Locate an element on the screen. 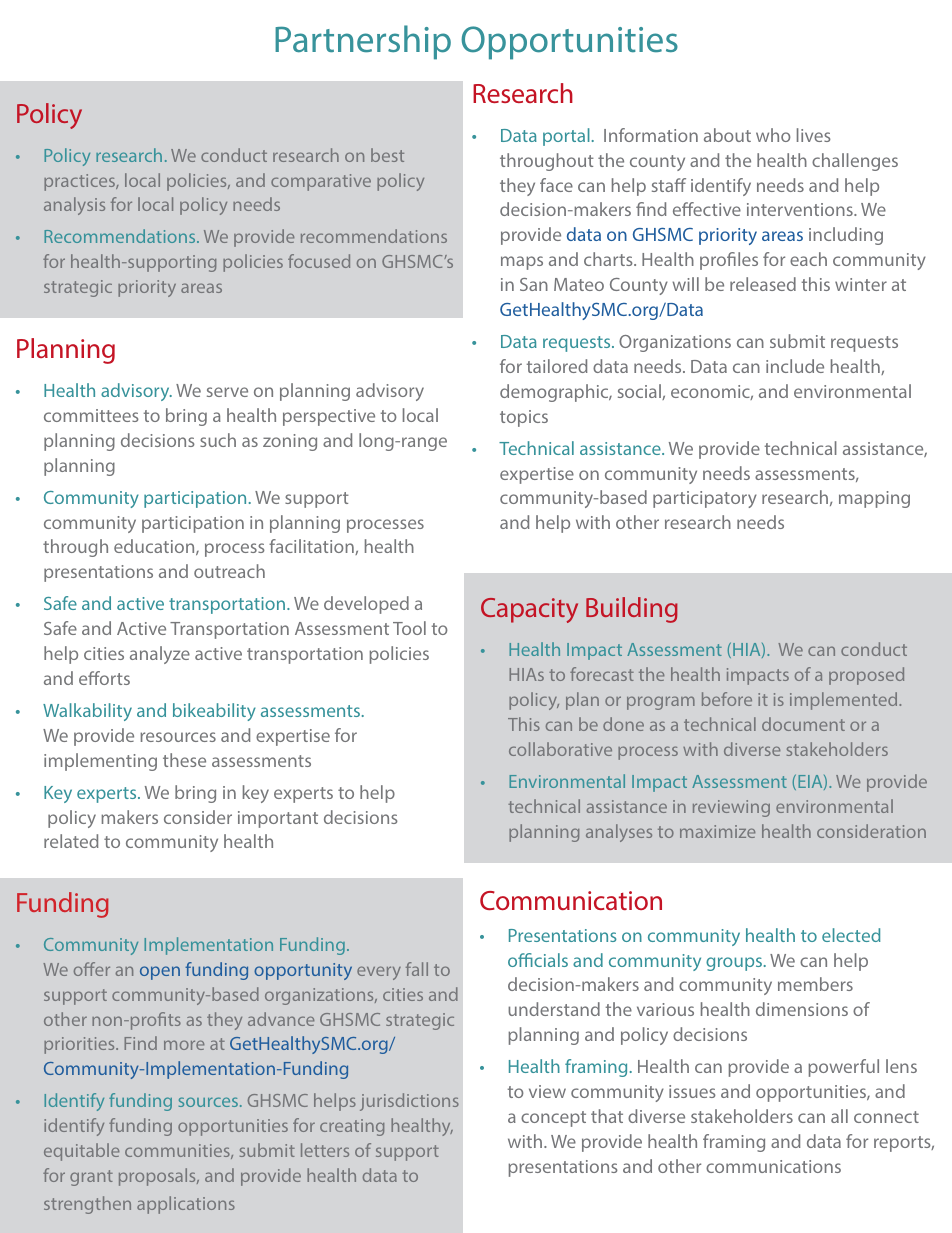 Image resolution: width=952 pixels, height=1233 pixels. officials is located at coordinates (538, 960).
